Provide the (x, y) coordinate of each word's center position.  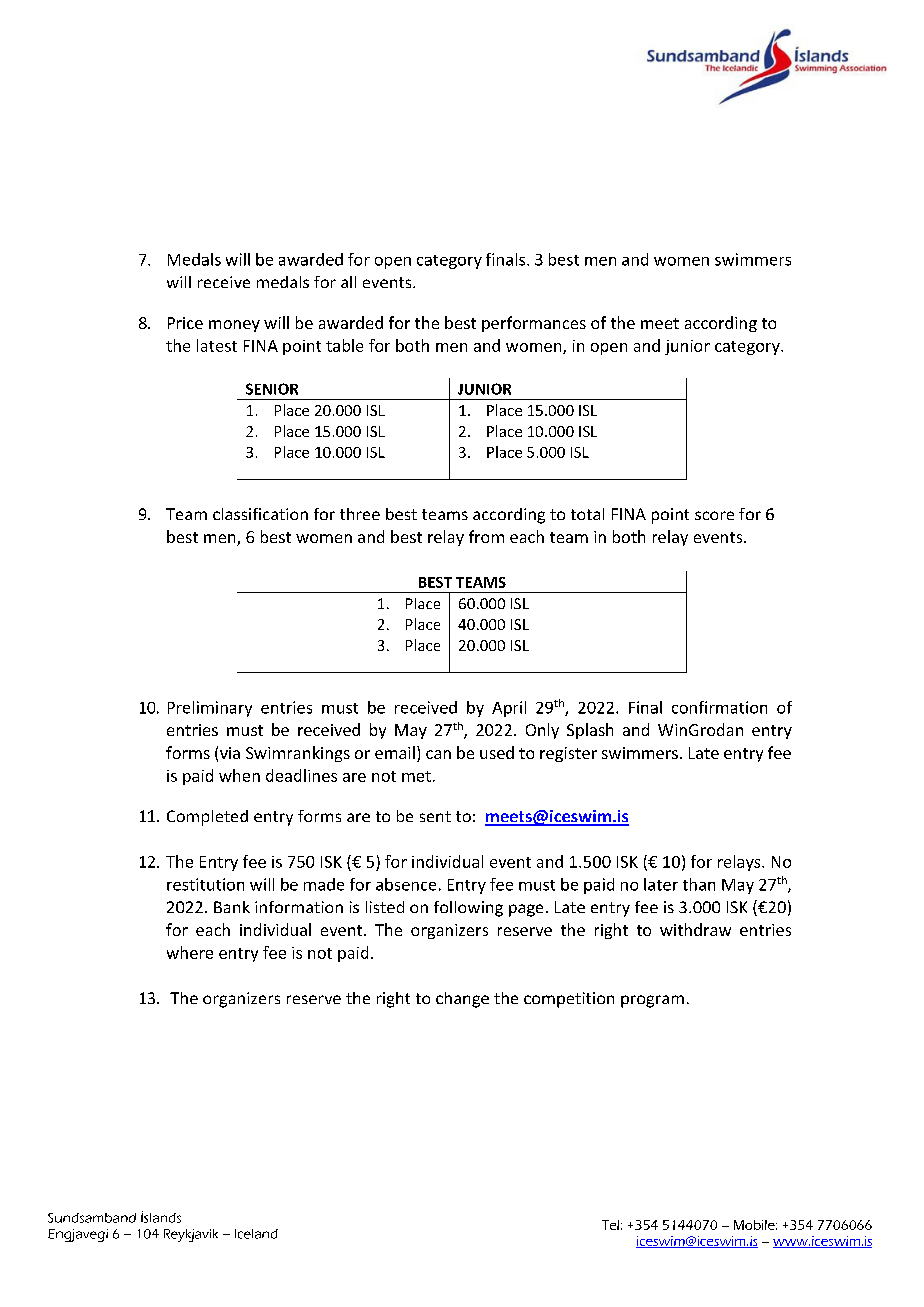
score (714, 515)
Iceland (256, 1234)
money (234, 326)
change (462, 1000)
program (652, 1001)
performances (534, 324)
